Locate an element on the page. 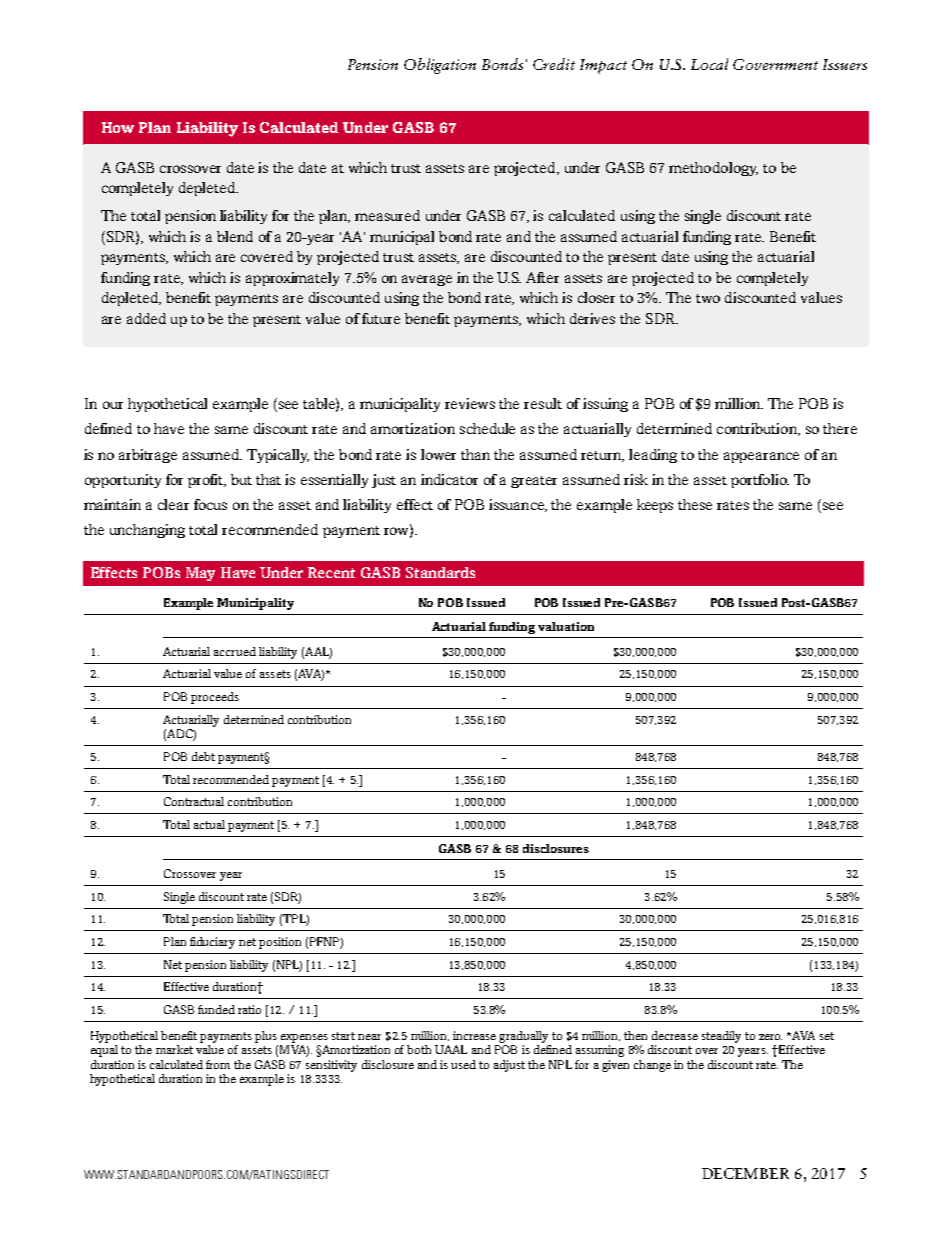  How is located at coordinates (118, 127).
